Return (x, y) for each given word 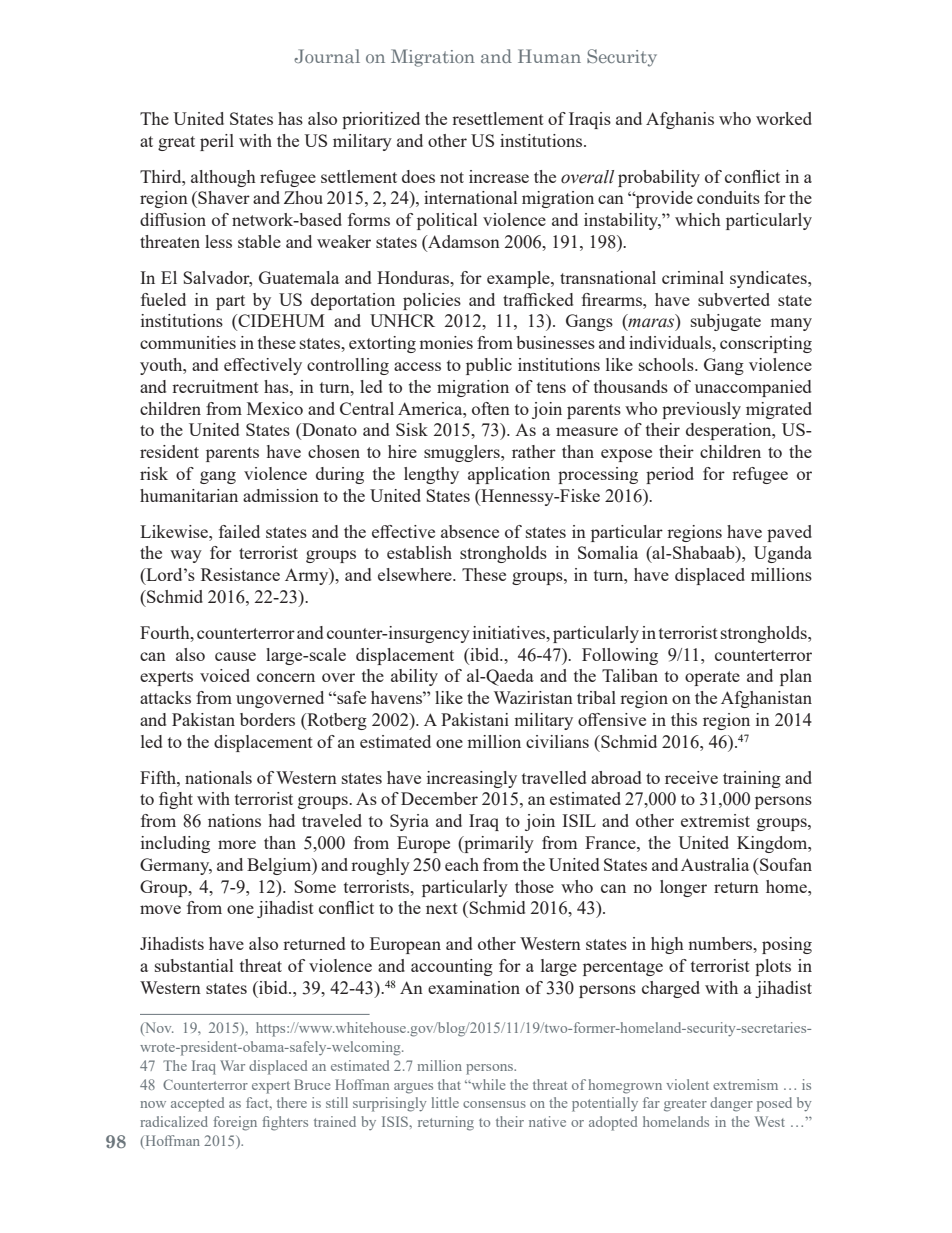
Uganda (783, 554)
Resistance (240, 574)
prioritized (381, 120)
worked (784, 118)
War (232, 1065)
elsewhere (416, 574)
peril (217, 142)
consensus (494, 1104)
